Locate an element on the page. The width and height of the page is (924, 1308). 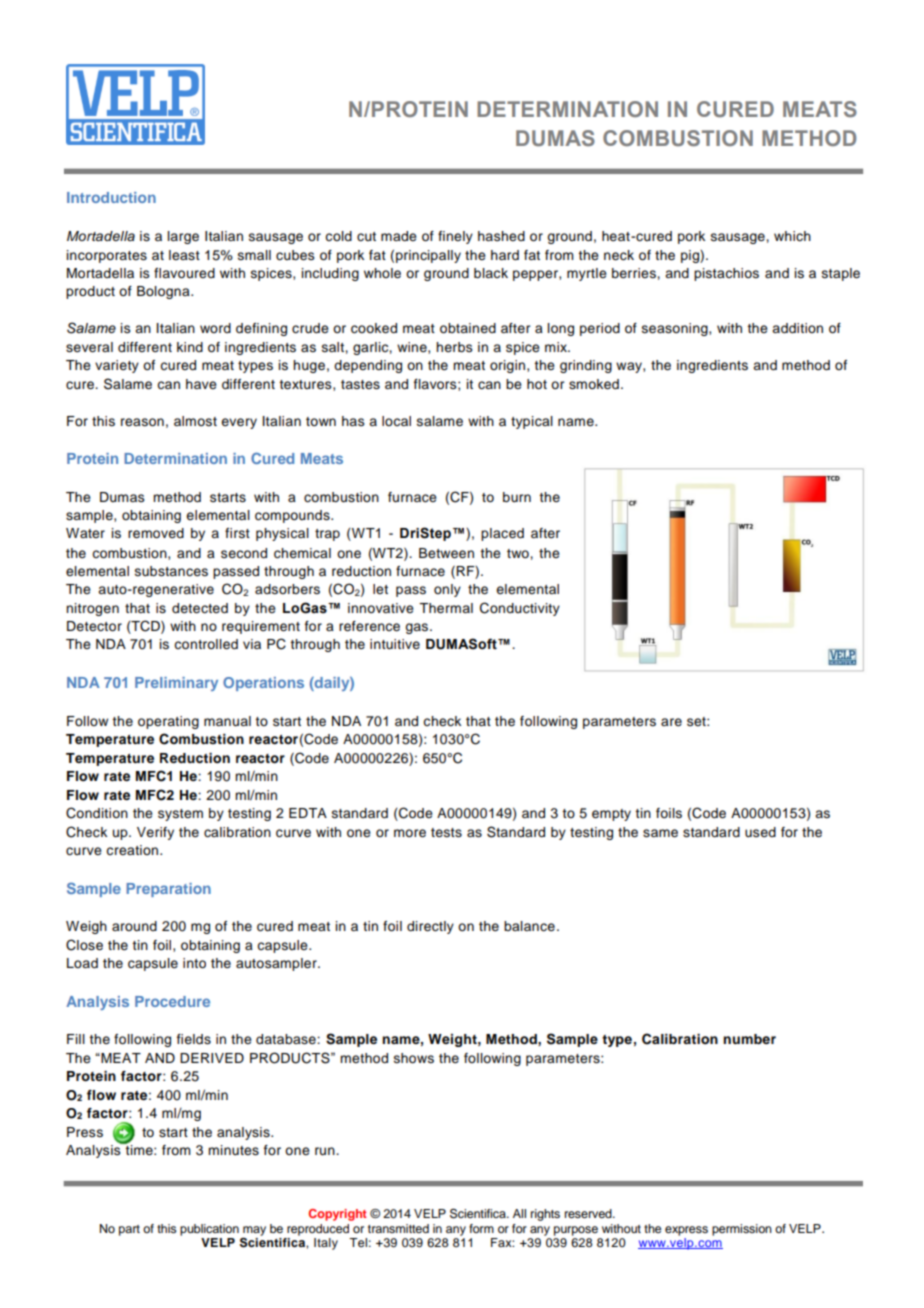
shows is located at coordinates (414, 1058).
